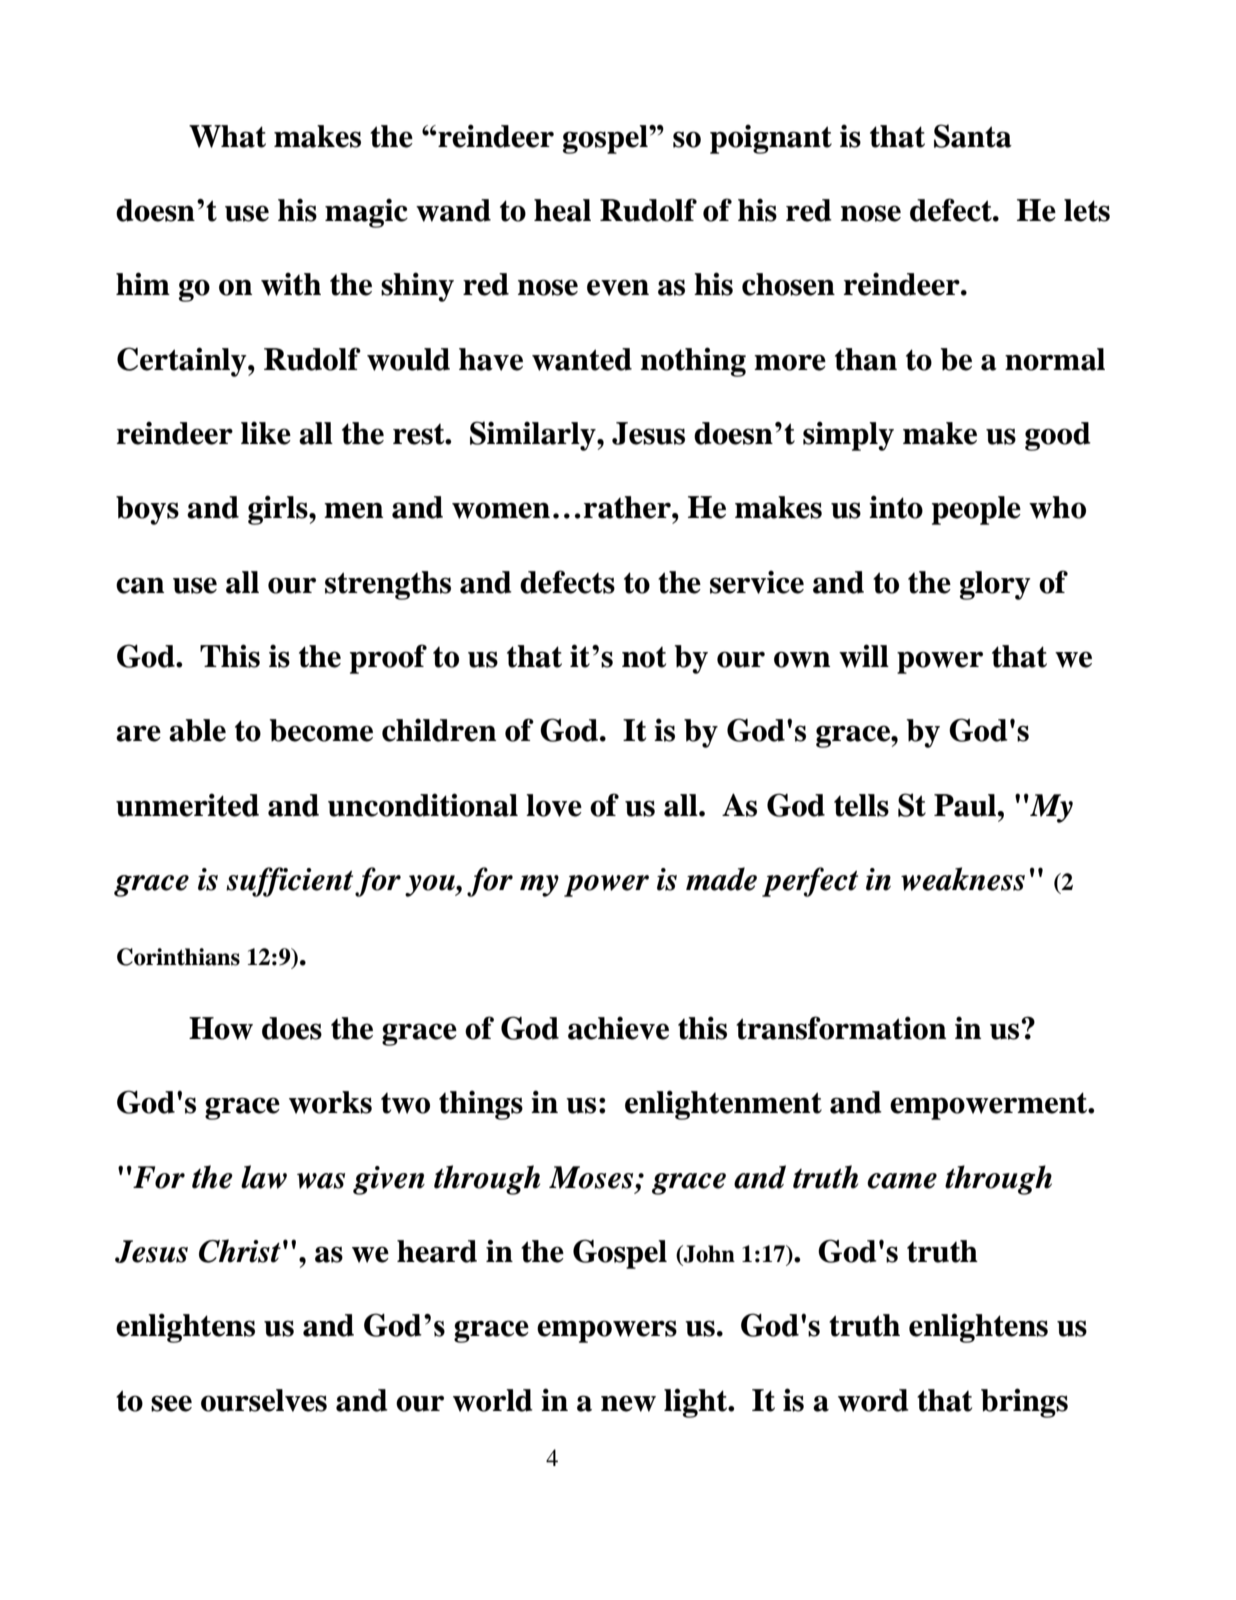  Describe the element at coordinates (995, 585) in the image. I see `glory` at that location.
